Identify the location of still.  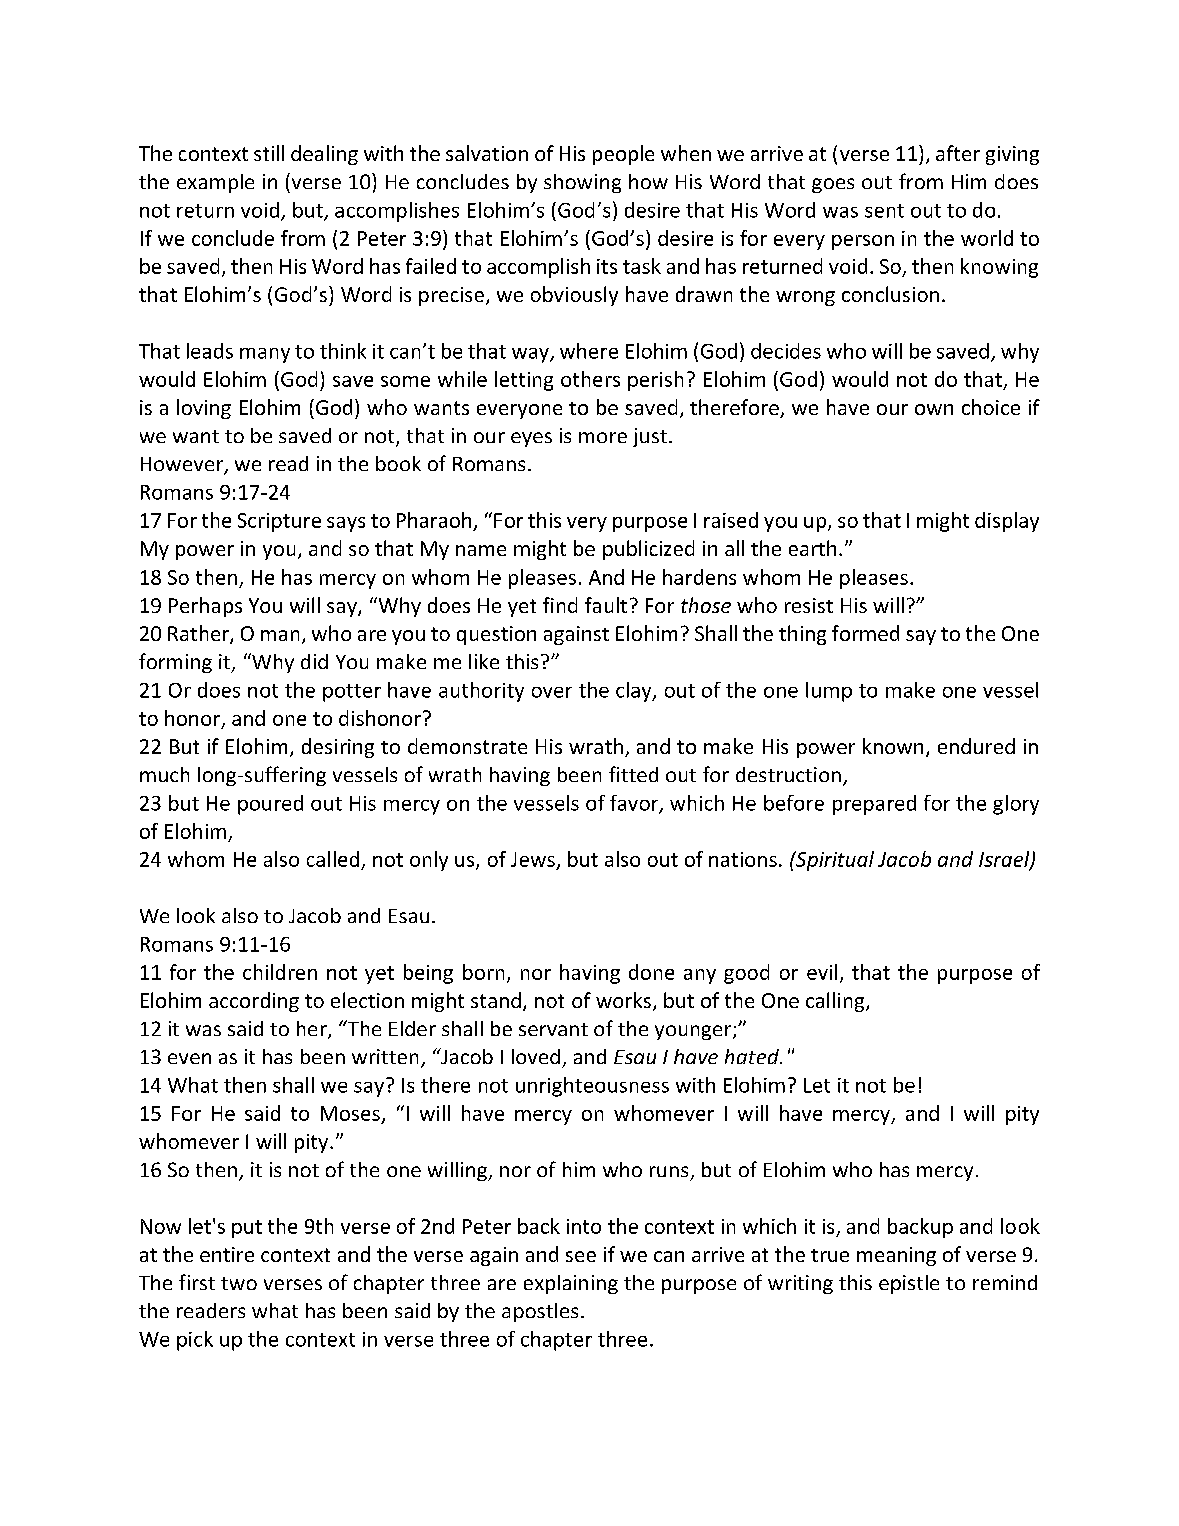
(269, 153).
